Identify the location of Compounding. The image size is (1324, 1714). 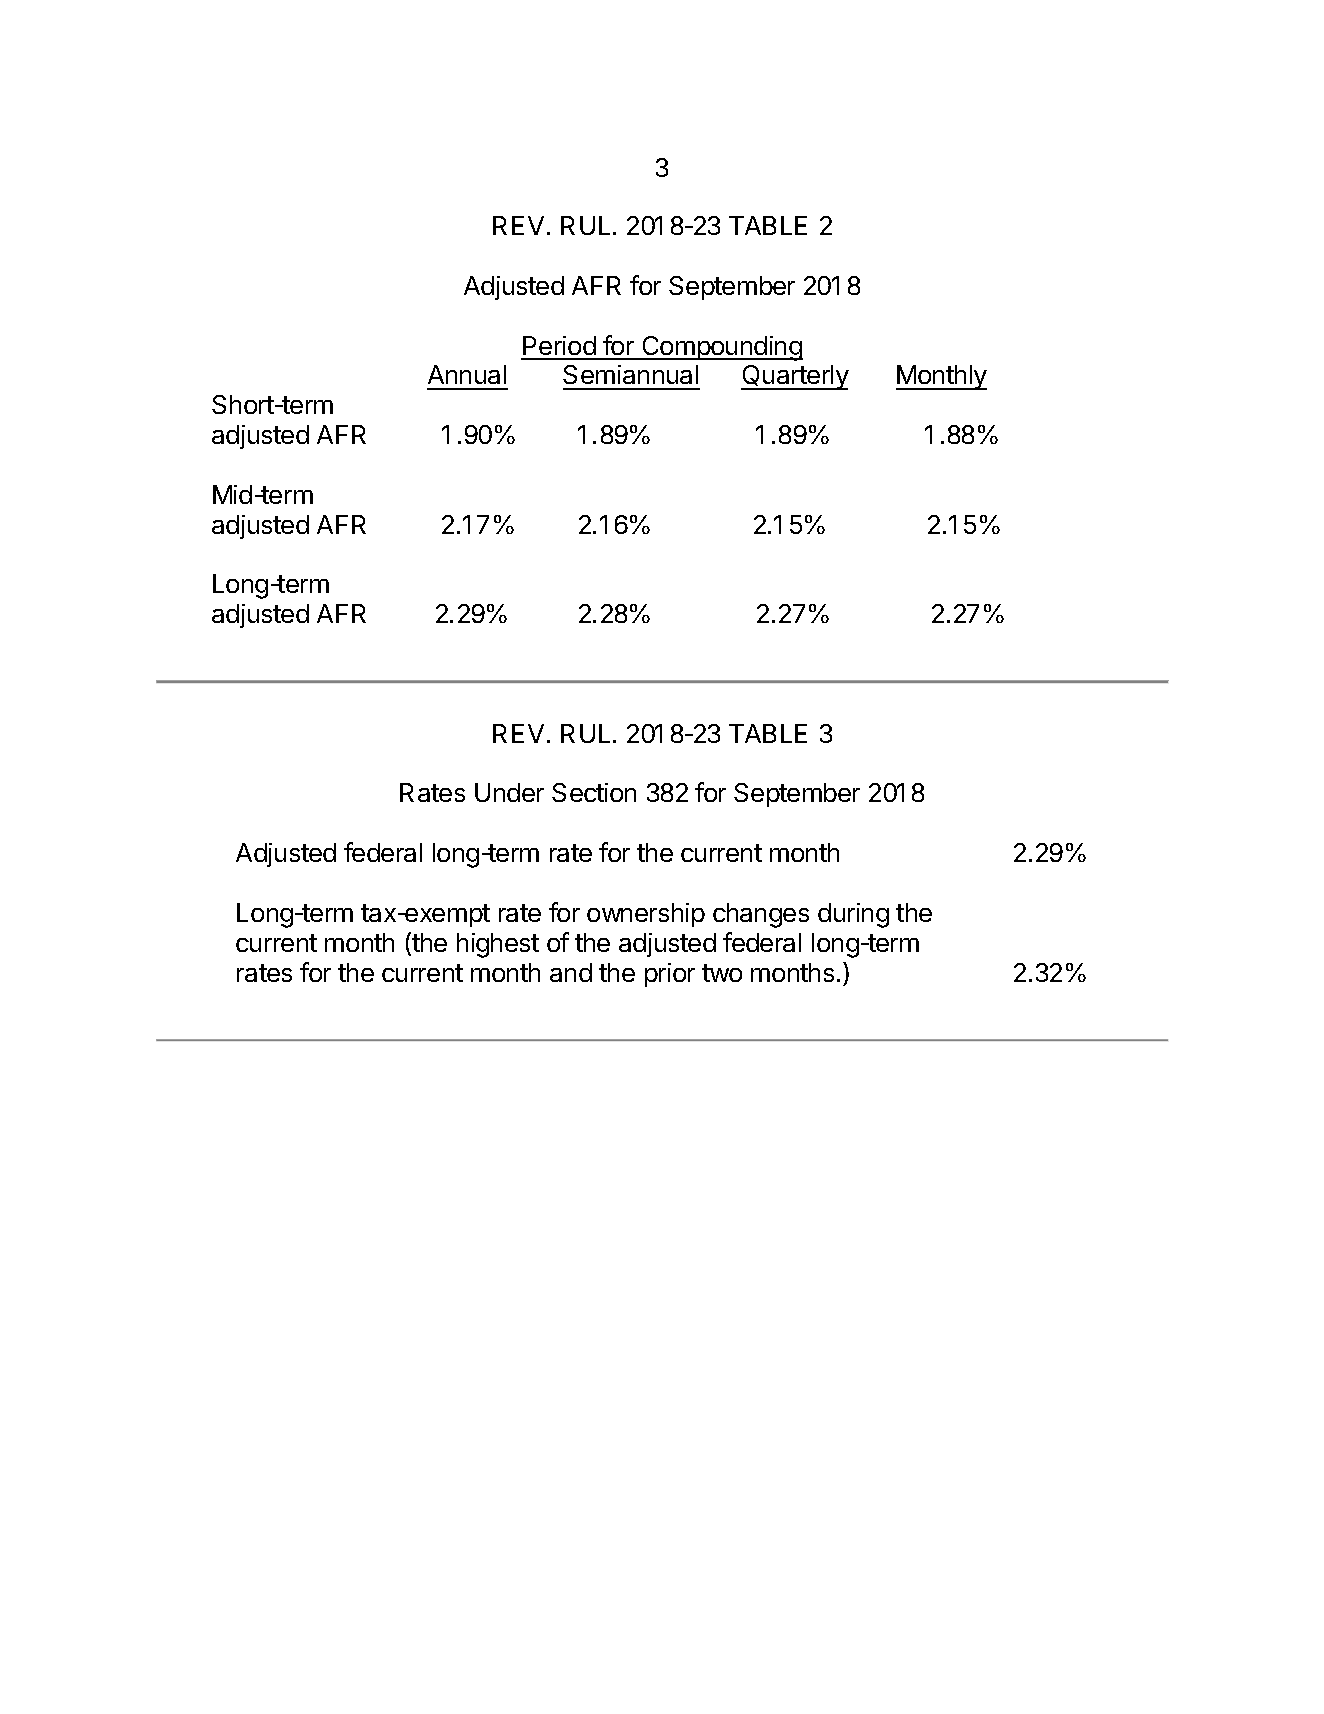
(721, 348).
